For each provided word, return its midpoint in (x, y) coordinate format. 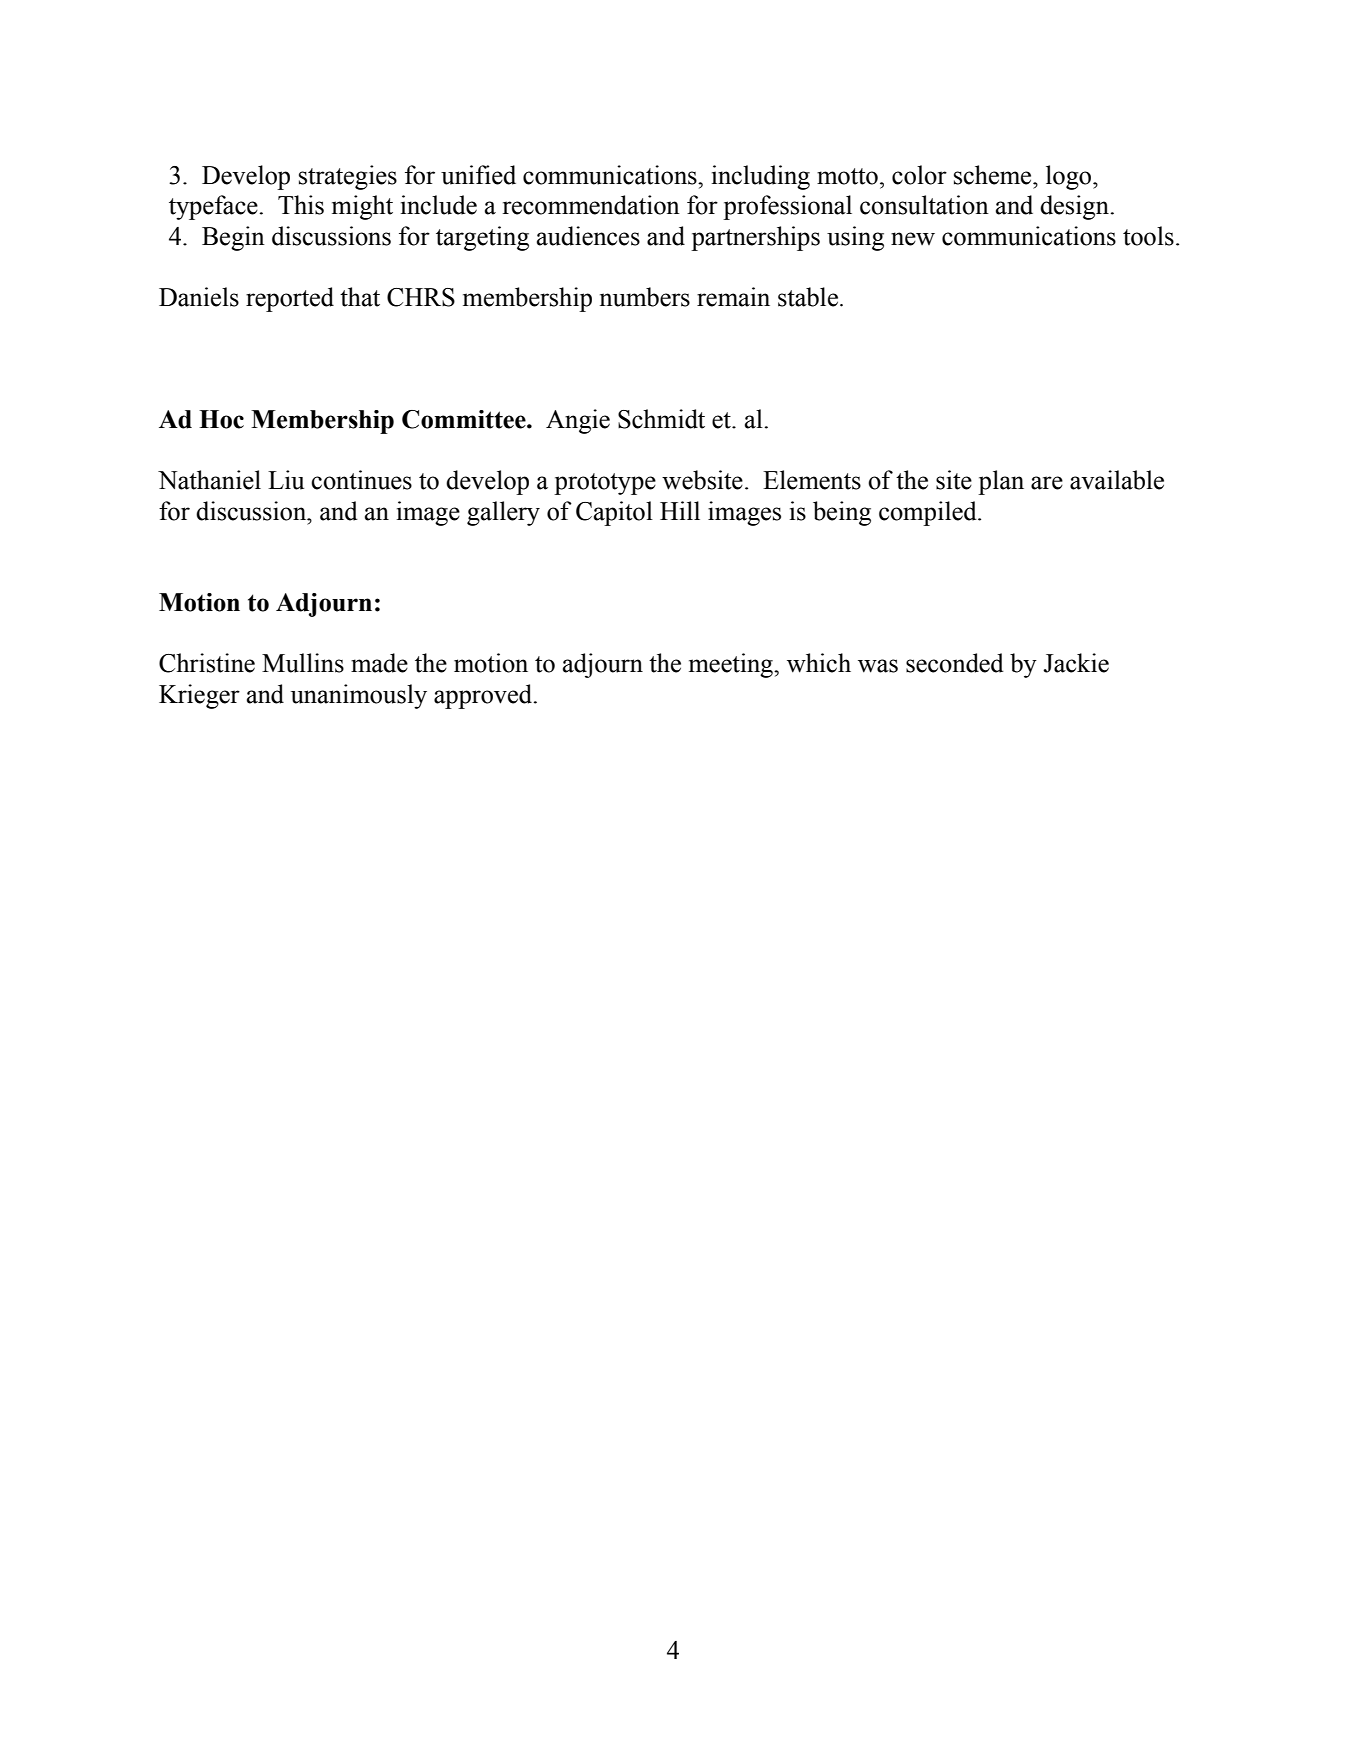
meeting (732, 665)
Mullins (303, 663)
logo (1070, 177)
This (301, 205)
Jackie (1076, 663)
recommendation (591, 205)
